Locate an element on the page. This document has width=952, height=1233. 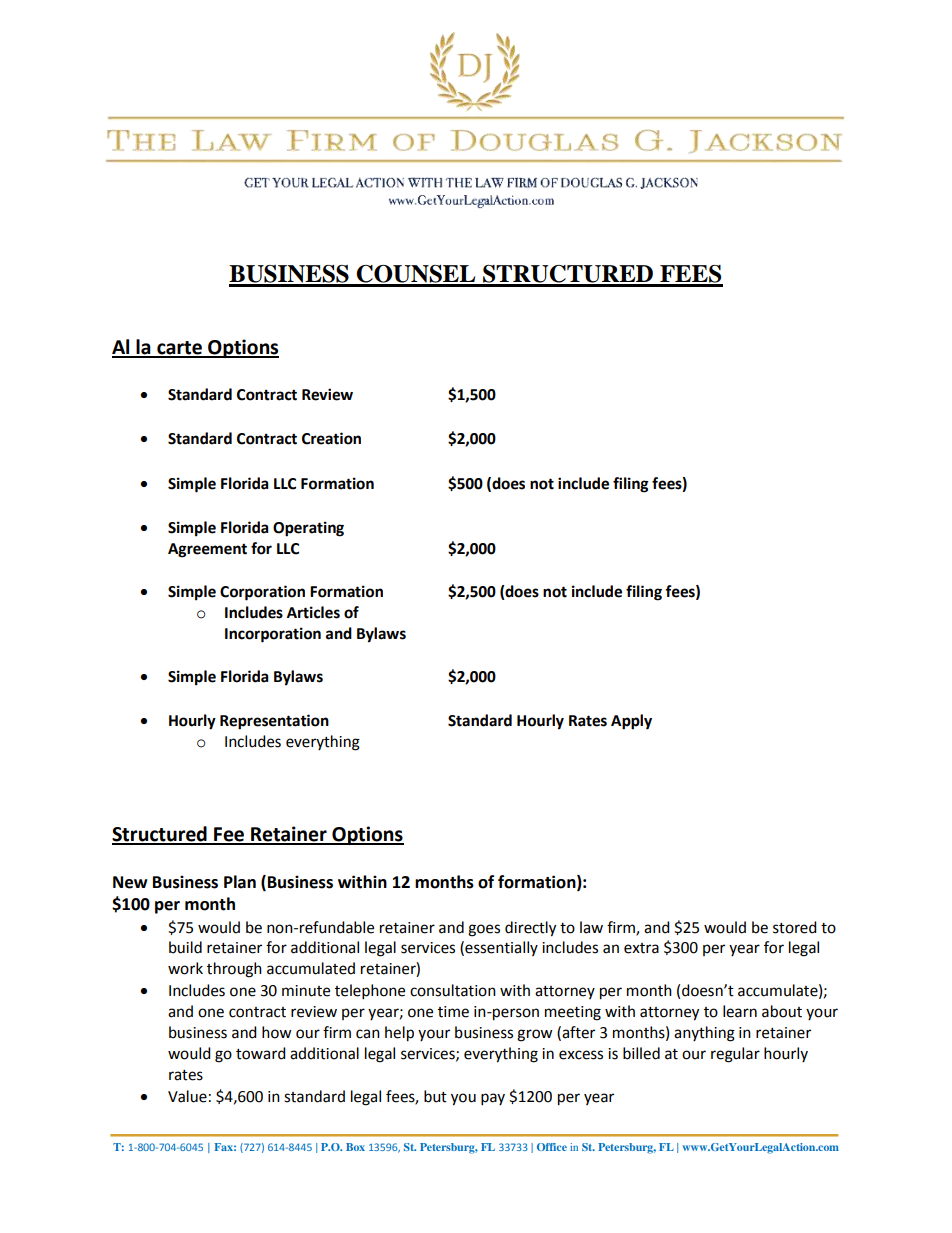
Operating is located at coordinates (308, 529).
